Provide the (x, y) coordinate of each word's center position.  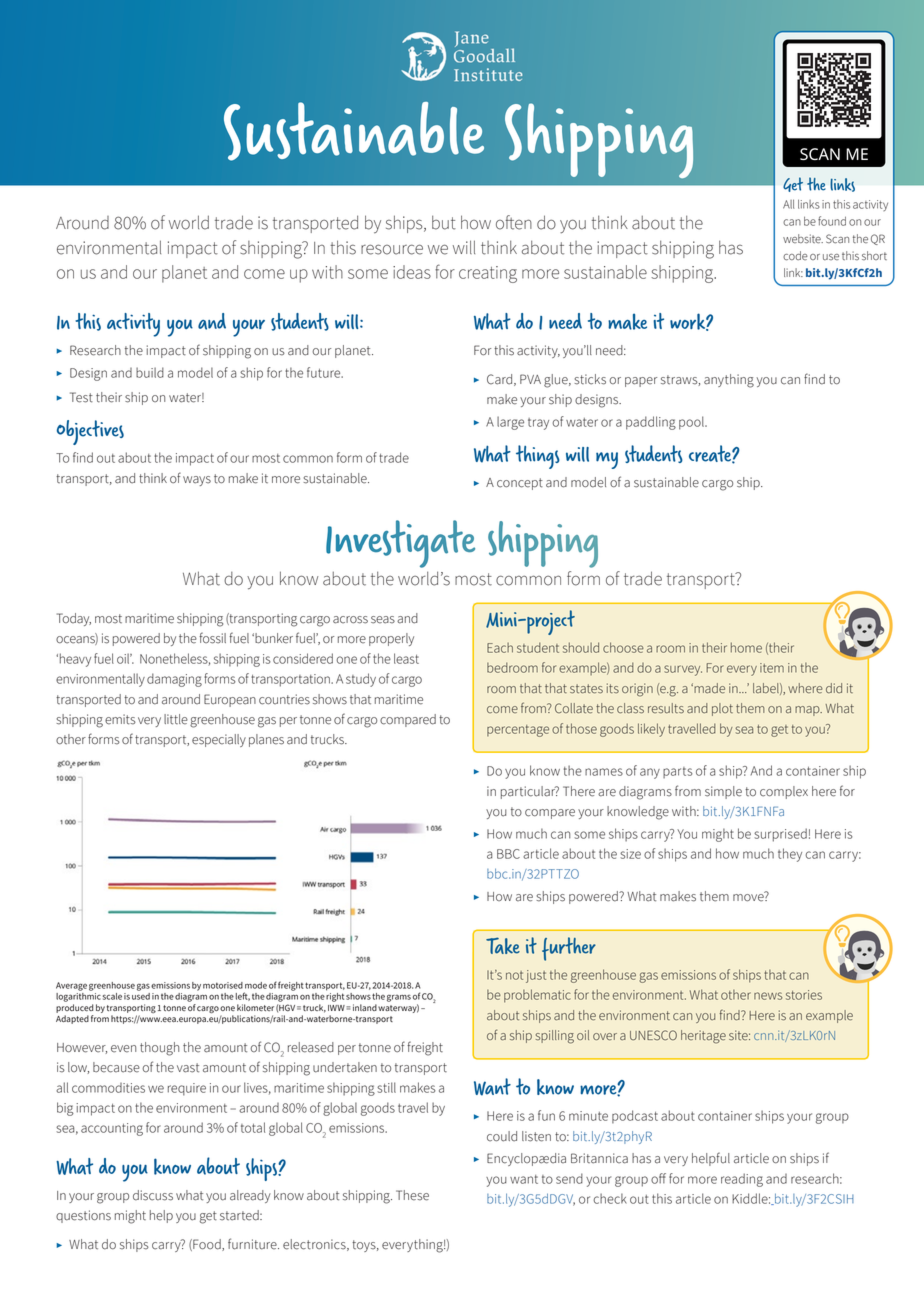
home (746, 647)
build (150, 372)
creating (488, 274)
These (412, 1195)
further (569, 949)
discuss (153, 1195)
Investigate (400, 544)
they (790, 855)
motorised (223, 985)
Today (74, 619)
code (795, 256)
